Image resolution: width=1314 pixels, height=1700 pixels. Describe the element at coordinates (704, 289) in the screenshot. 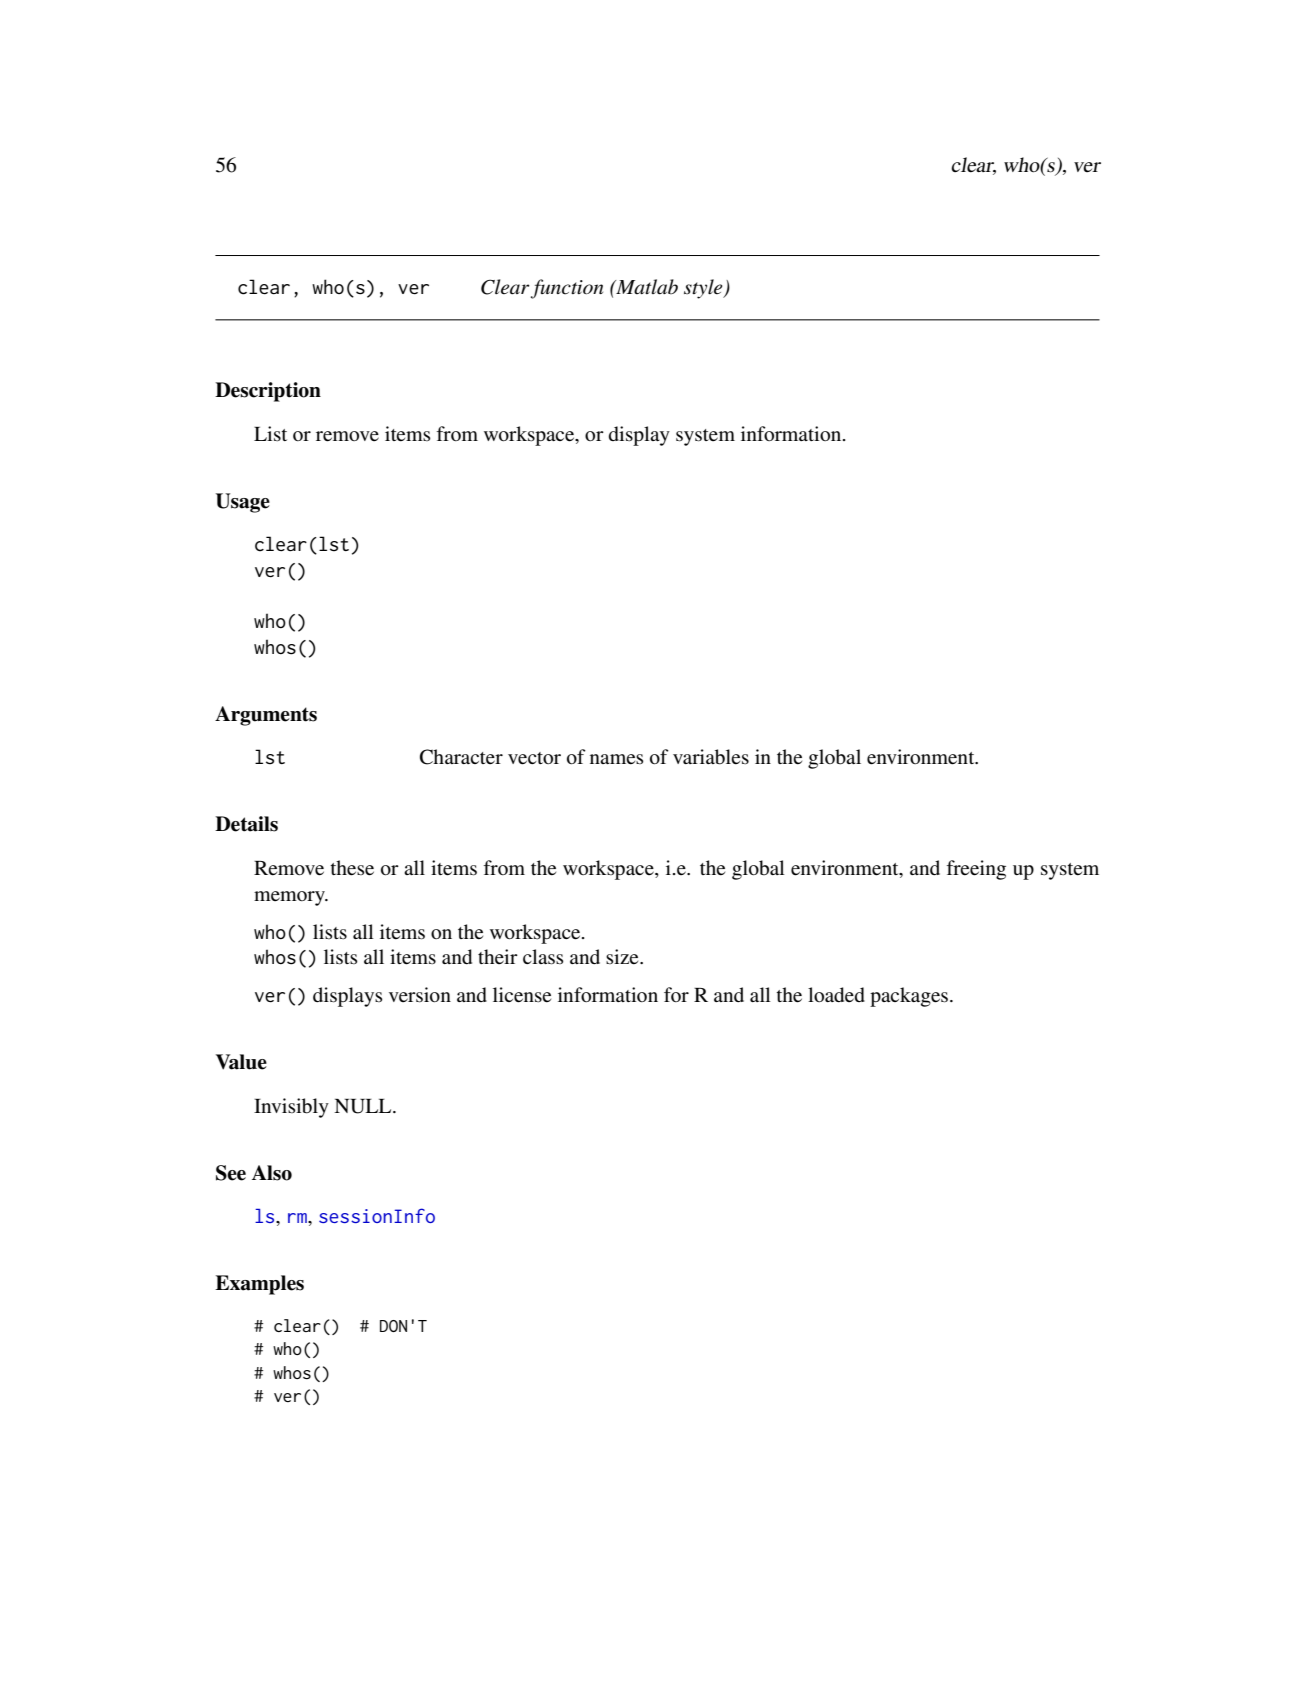

I see `style` at that location.
